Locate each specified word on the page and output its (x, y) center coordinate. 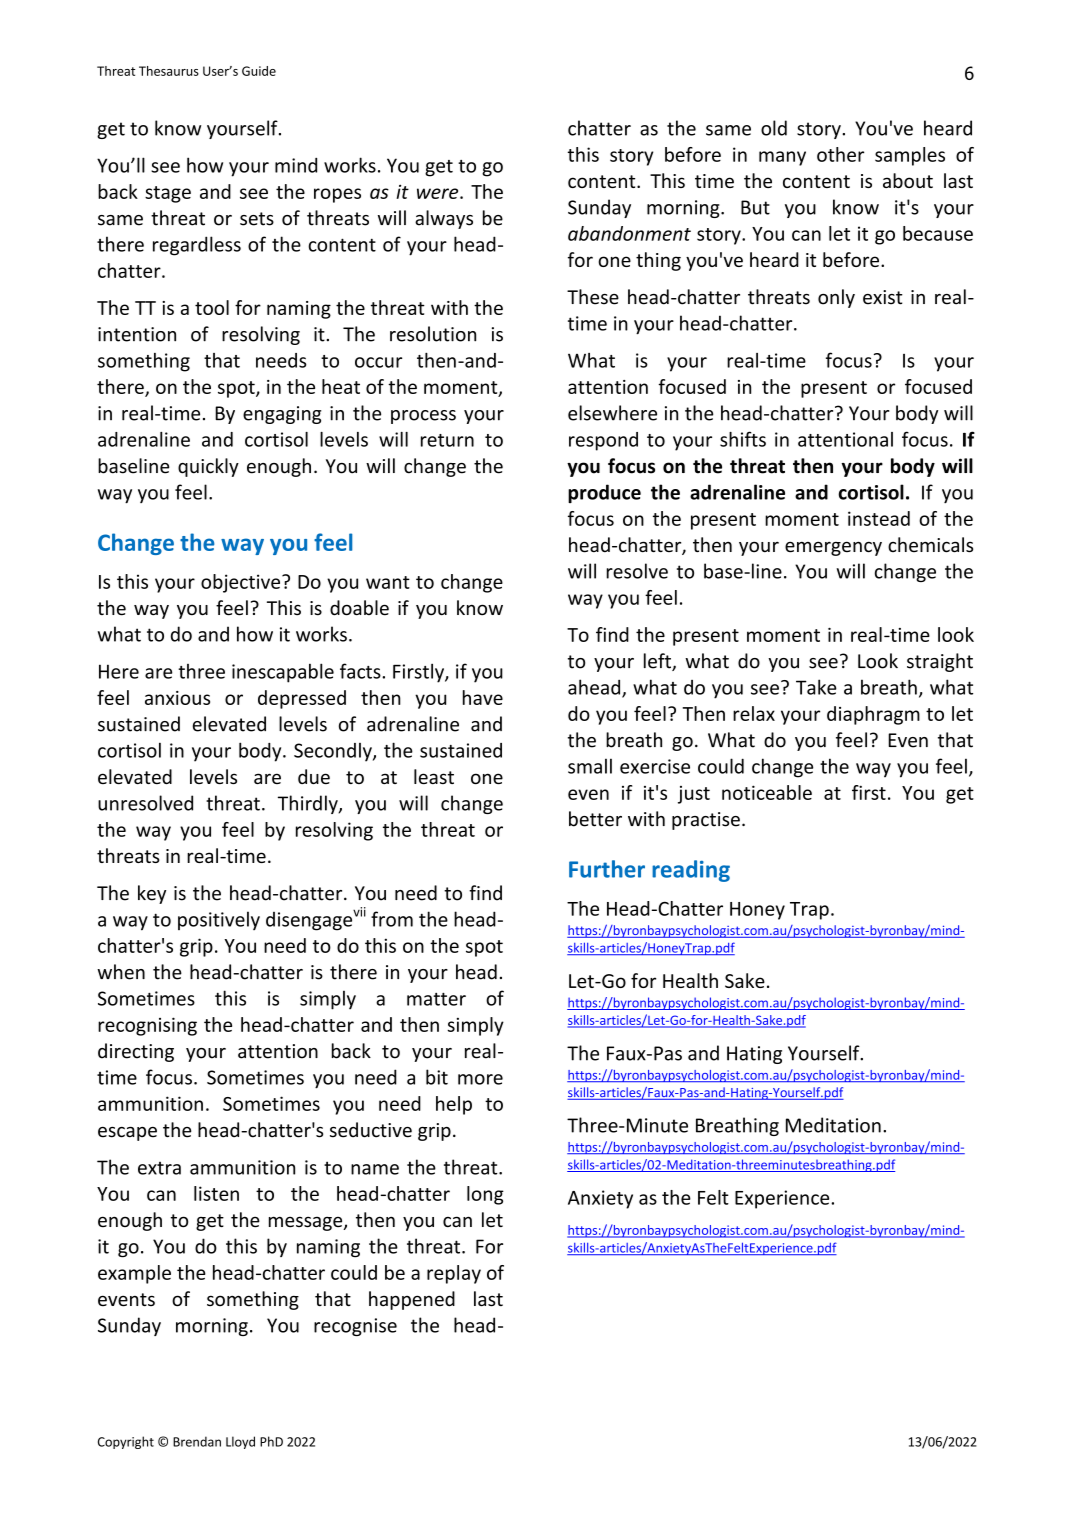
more (480, 1079)
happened (412, 1300)
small (590, 766)
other (840, 154)
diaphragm (873, 715)
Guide (259, 71)
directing (136, 1052)
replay (454, 1274)
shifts (743, 439)
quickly (208, 467)
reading (691, 871)
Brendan (197, 1441)
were (439, 193)
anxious (177, 698)
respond (603, 441)
